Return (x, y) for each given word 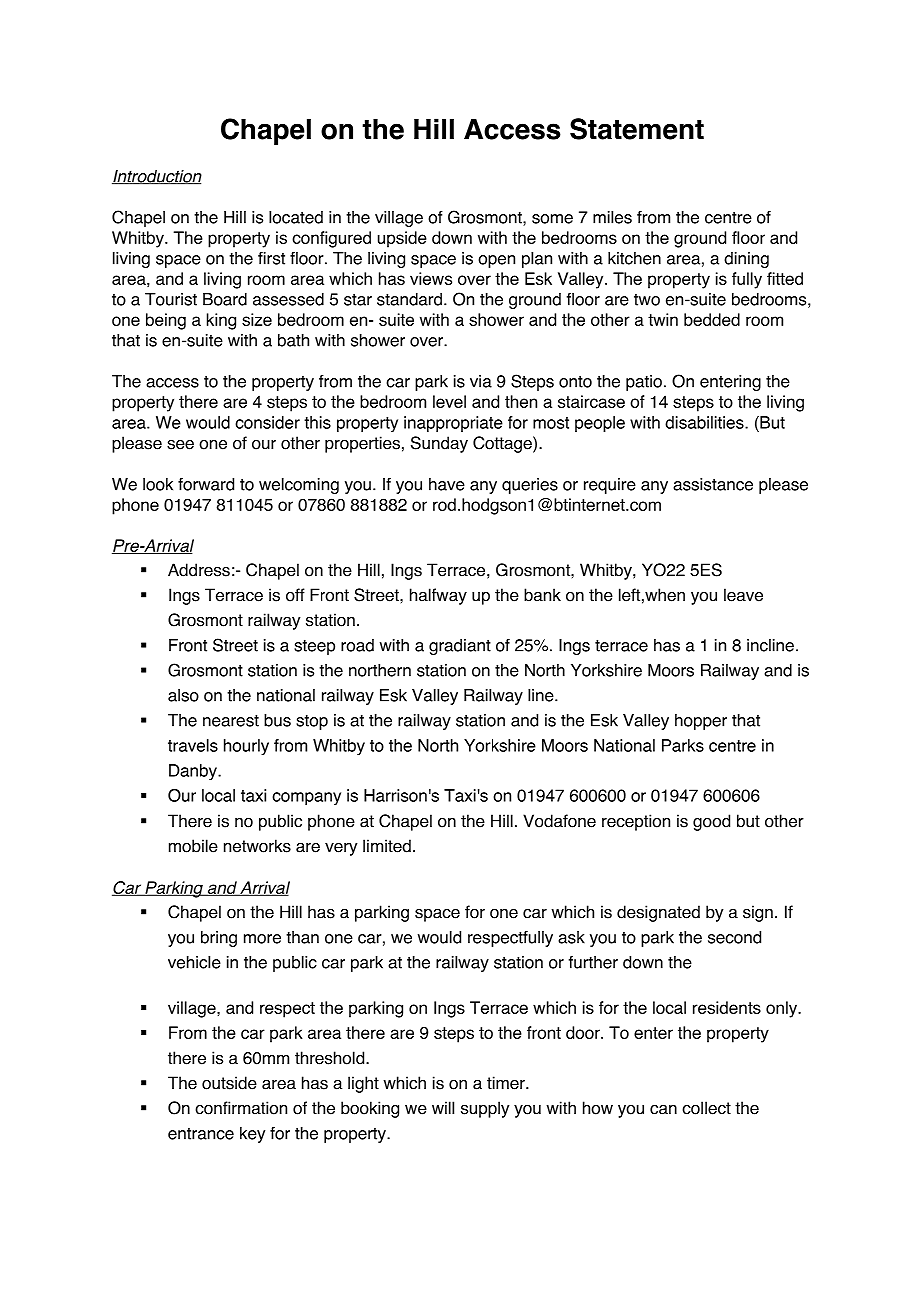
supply (485, 1109)
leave (743, 595)
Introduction (157, 177)
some (552, 219)
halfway (438, 596)
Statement (637, 129)
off (295, 595)
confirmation (241, 1108)
